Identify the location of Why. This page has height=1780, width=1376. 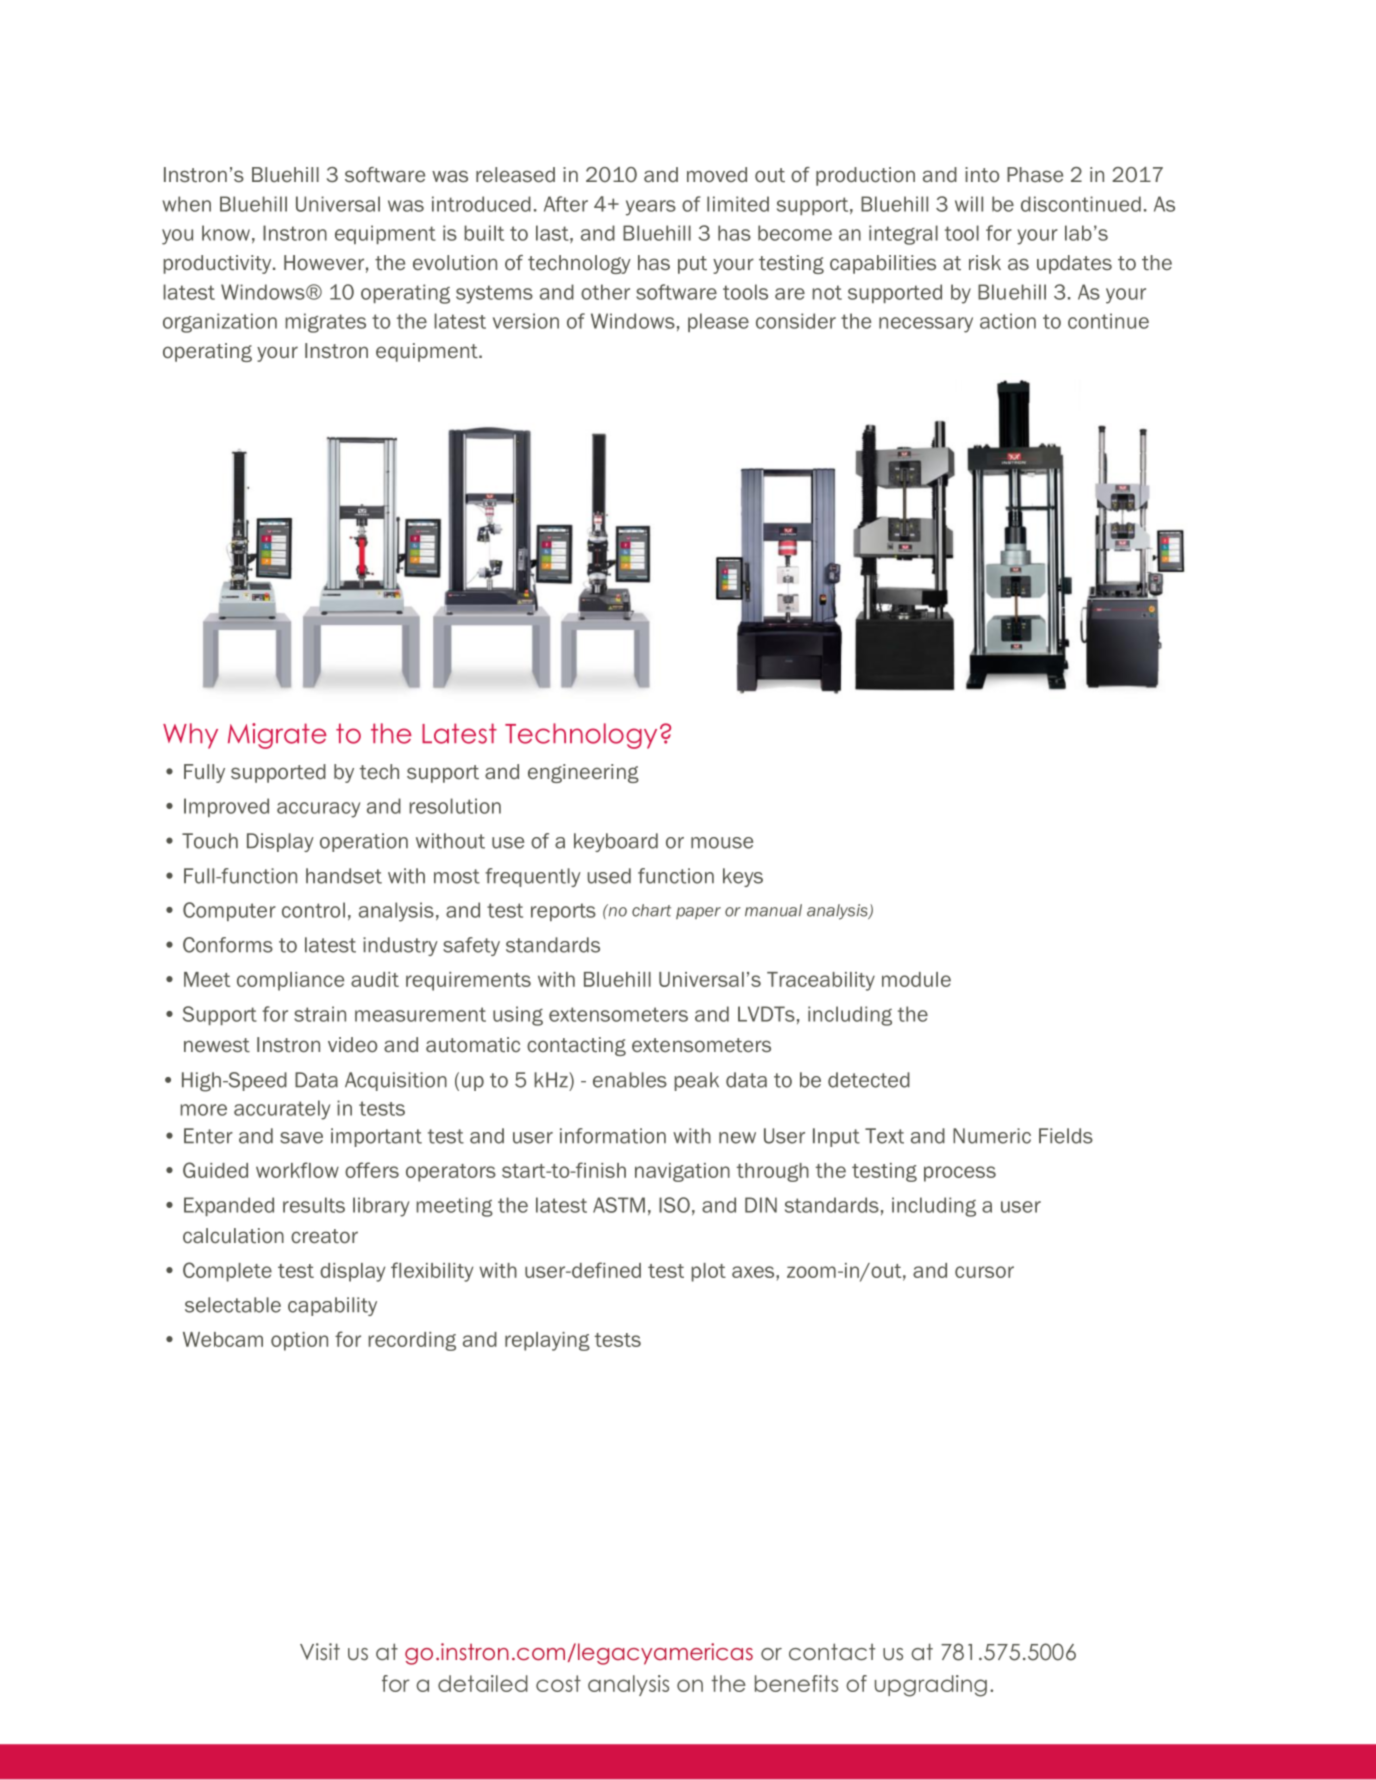
(190, 736).
